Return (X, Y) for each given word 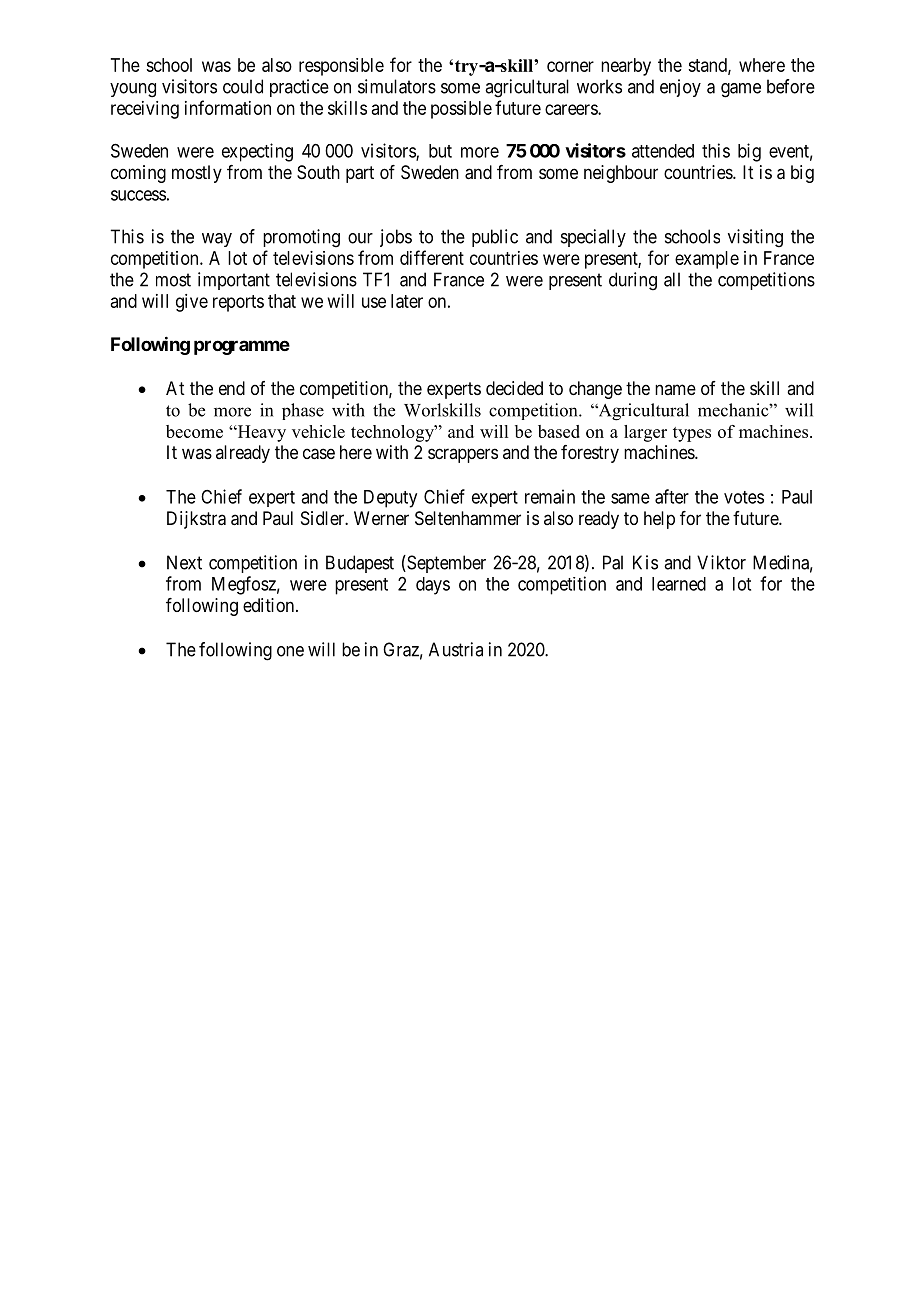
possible (461, 110)
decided (514, 388)
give (192, 303)
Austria (456, 649)
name (675, 389)
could (243, 86)
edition (270, 605)
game (741, 90)
